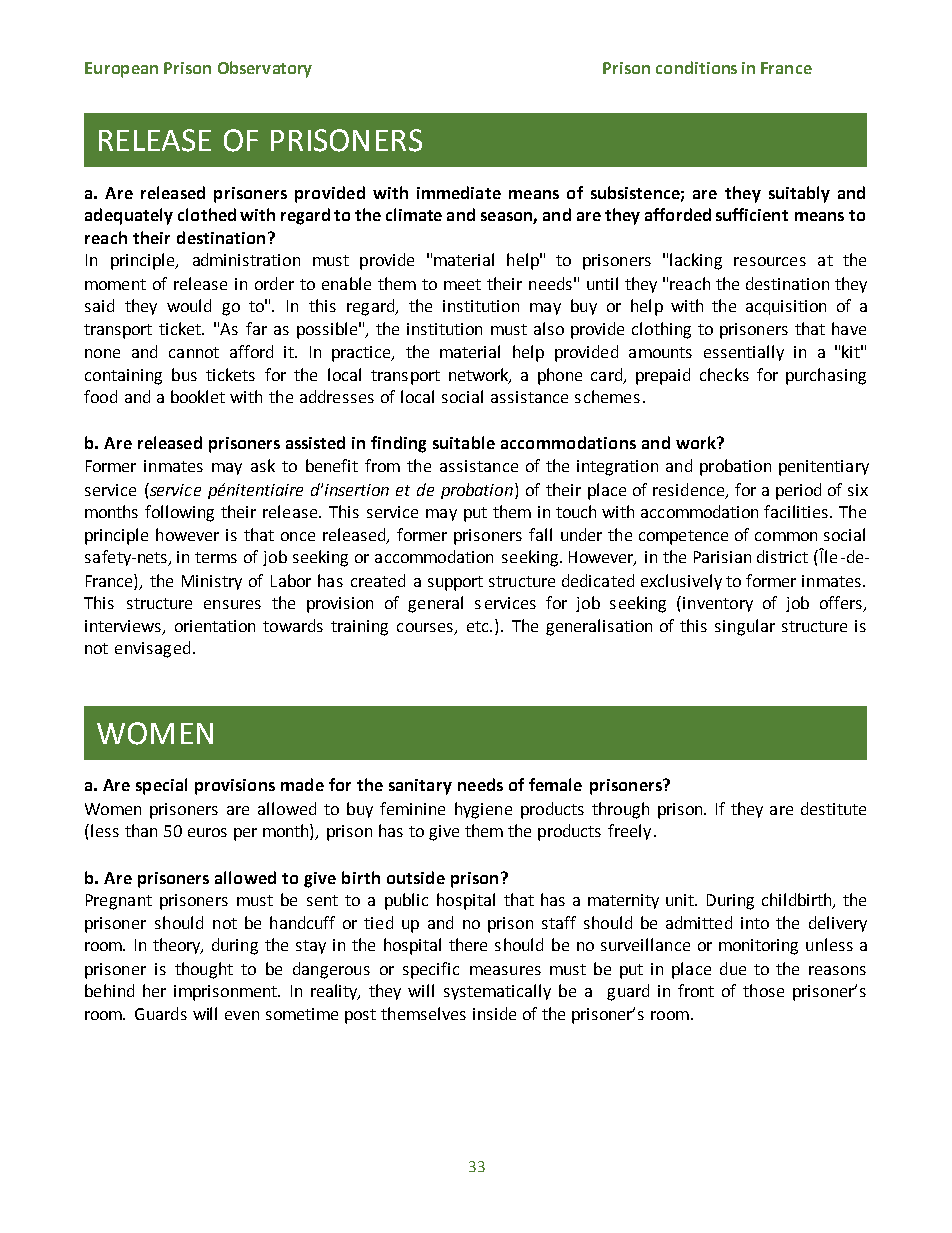  Describe the element at coordinates (198, 396) in the screenshot. I see `booklet` at that location.
